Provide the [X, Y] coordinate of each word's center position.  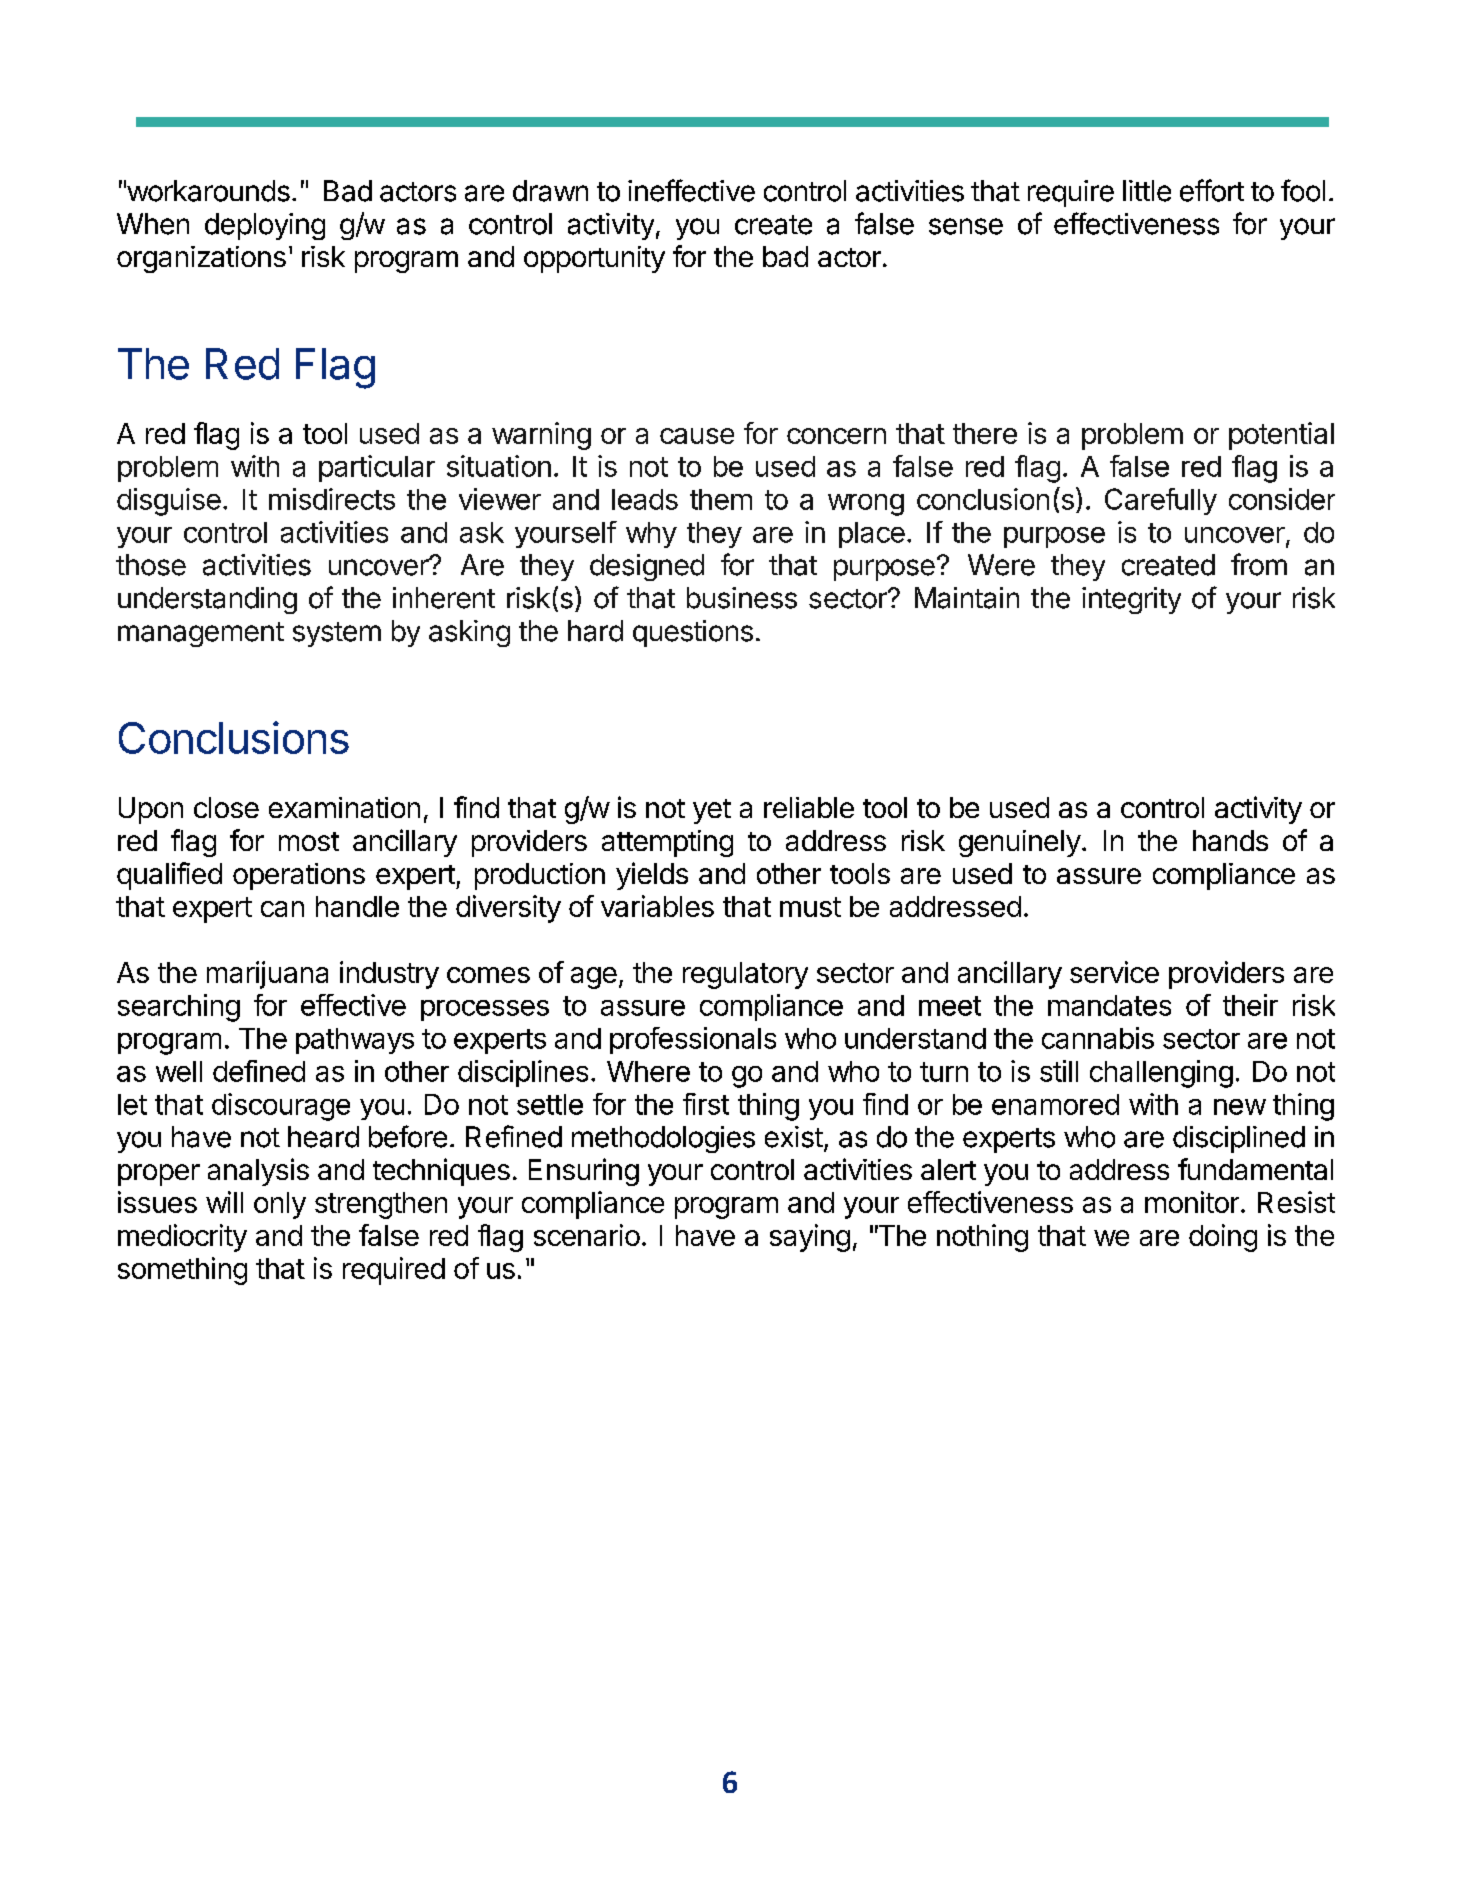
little [1147, 191]
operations [299, 876]
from [1259, 564]
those [151, 565]
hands [1230, 840]
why [651, 535]
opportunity [594, 259]
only [280, 1205]
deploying [265, 226]
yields [652, 876]
